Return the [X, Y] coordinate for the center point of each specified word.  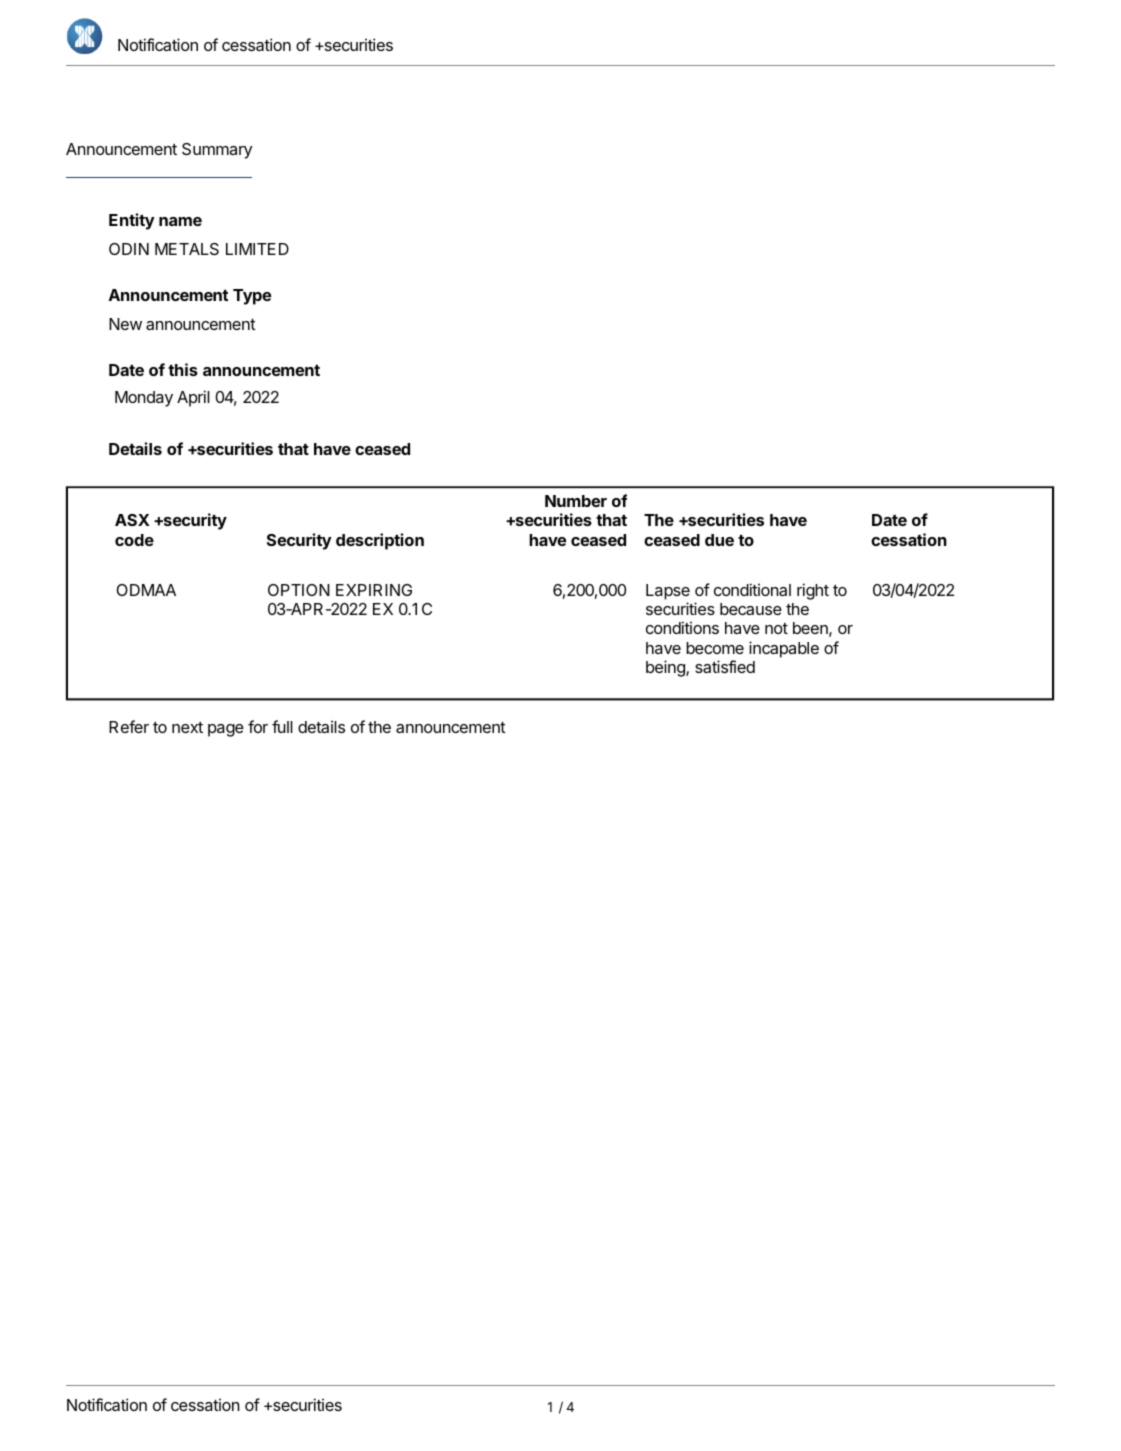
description [380, 541]
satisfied [725, 666]
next [187, 727]
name [180, 221]
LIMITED [257, 249]
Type [252, 297]
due [719, 540]
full [282, 726]
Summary [217, 151]
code [134, 540]
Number [576, 501]
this [183, 369]
